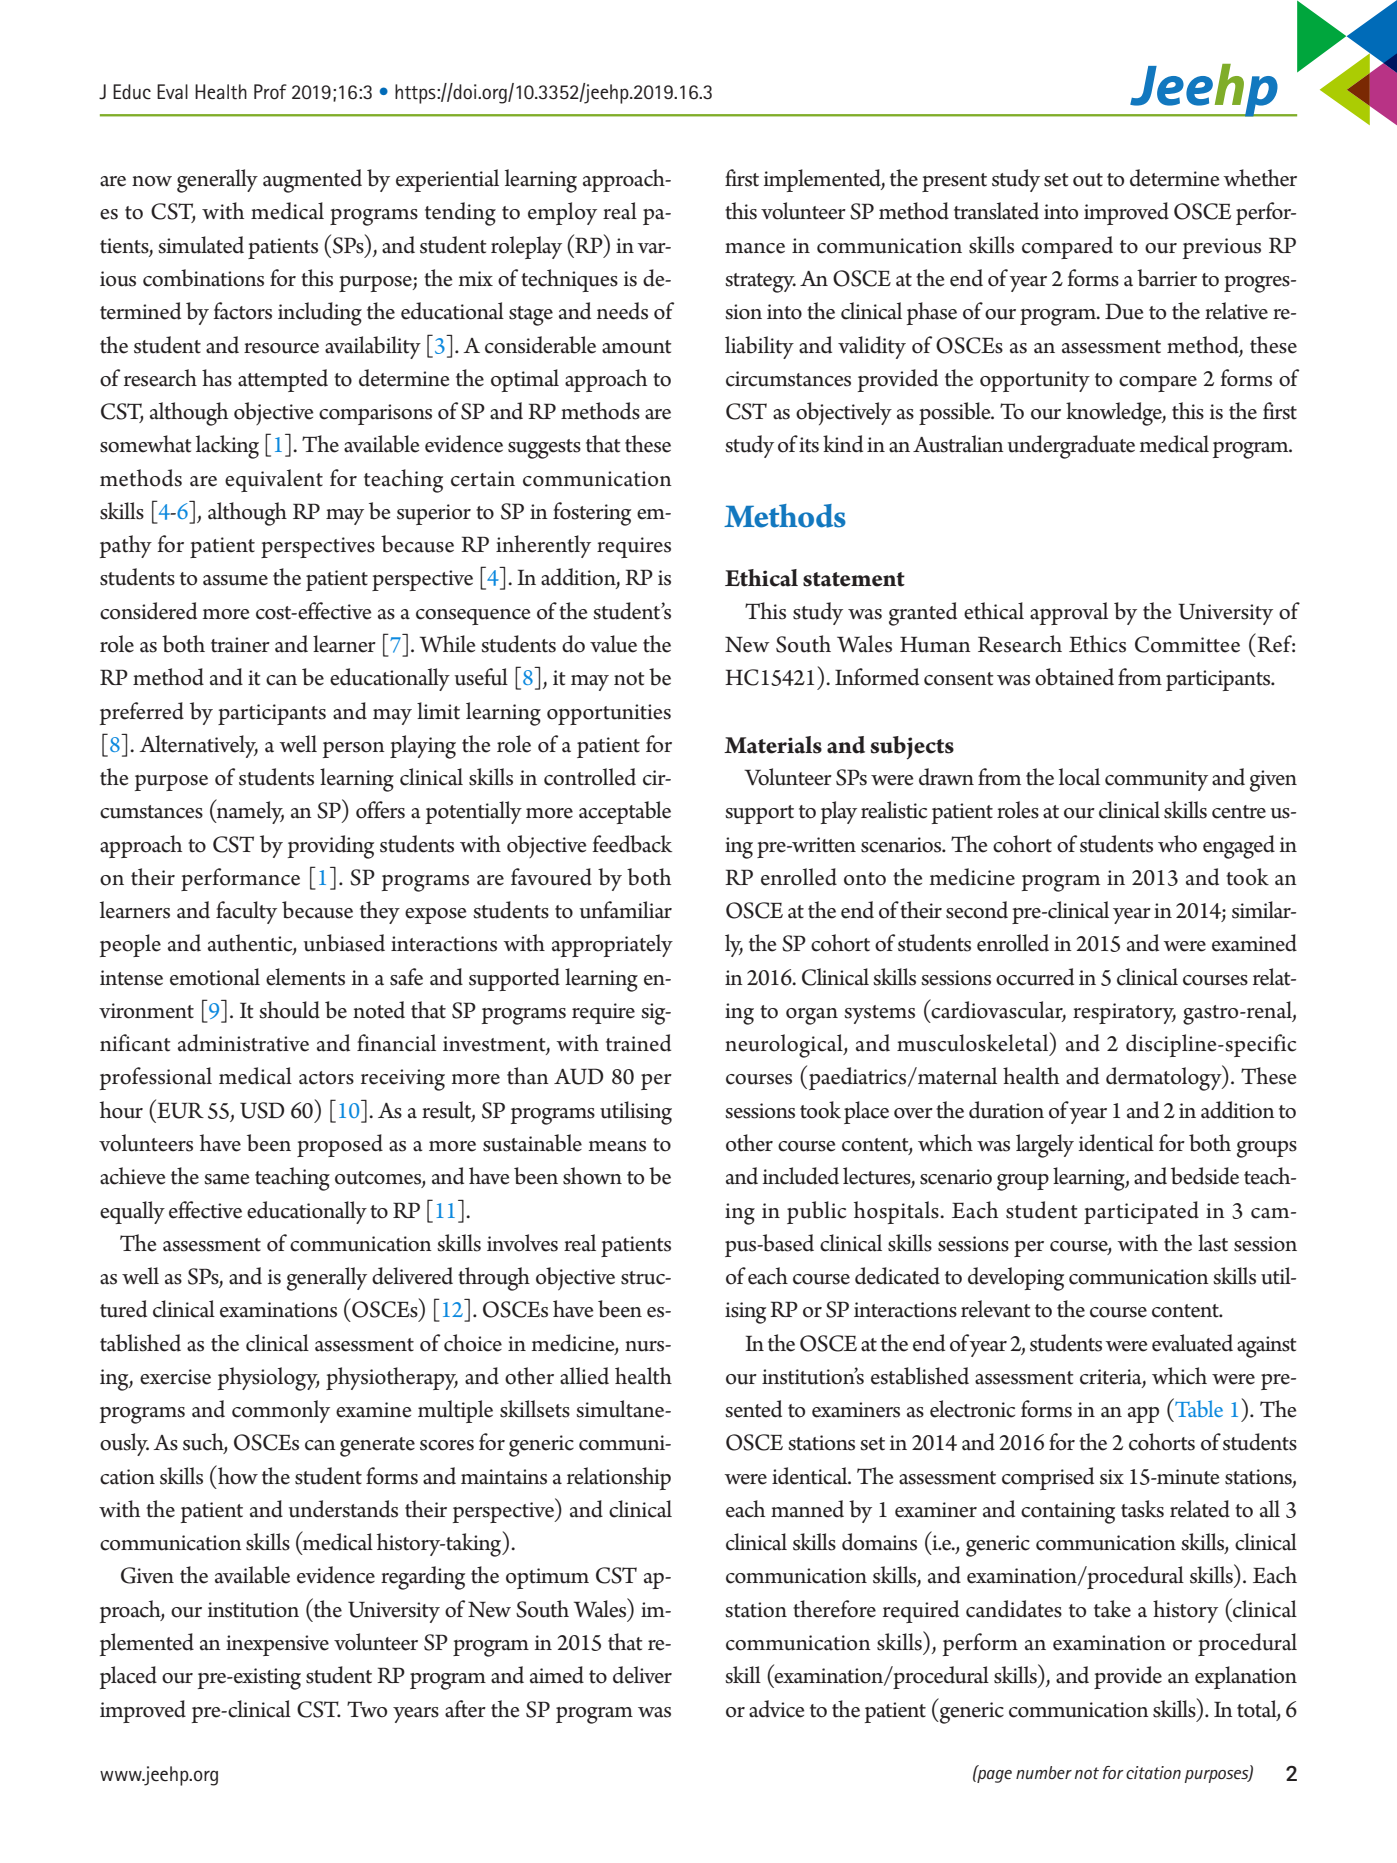  What do you see at coordinates (1153, 1772) in the screenshot?
I see `citation` at bounding box center [1153, 1772].
